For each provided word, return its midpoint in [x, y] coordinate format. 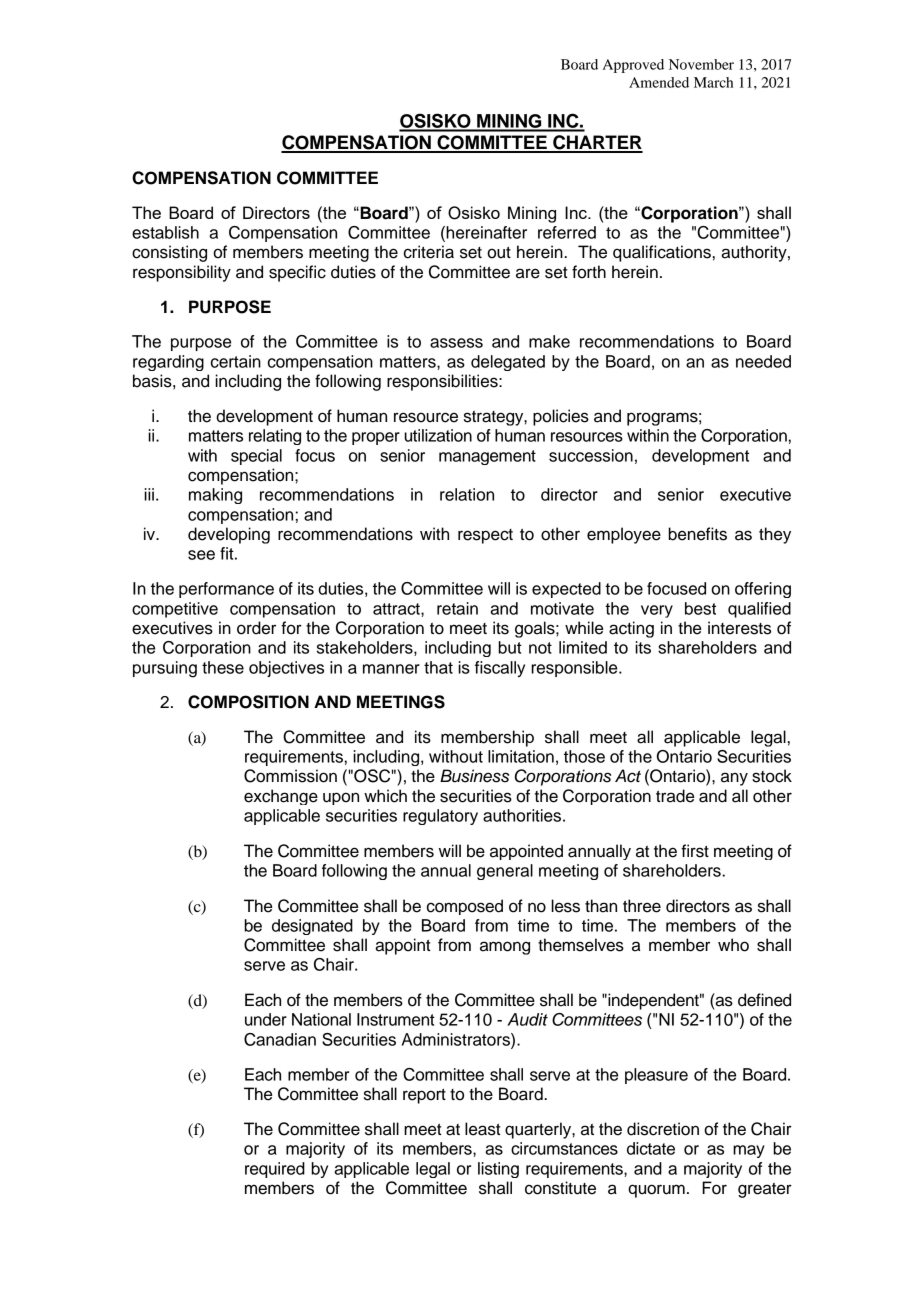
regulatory [440, 817]
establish [165, 232]
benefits [697, 534]
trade [675, 796]
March [713, 82]
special [256, 457]
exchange [281, 797]
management [487, 457]
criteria [429, 252]
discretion [663, 1129]
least [483, 1129]
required [275, 1170]
